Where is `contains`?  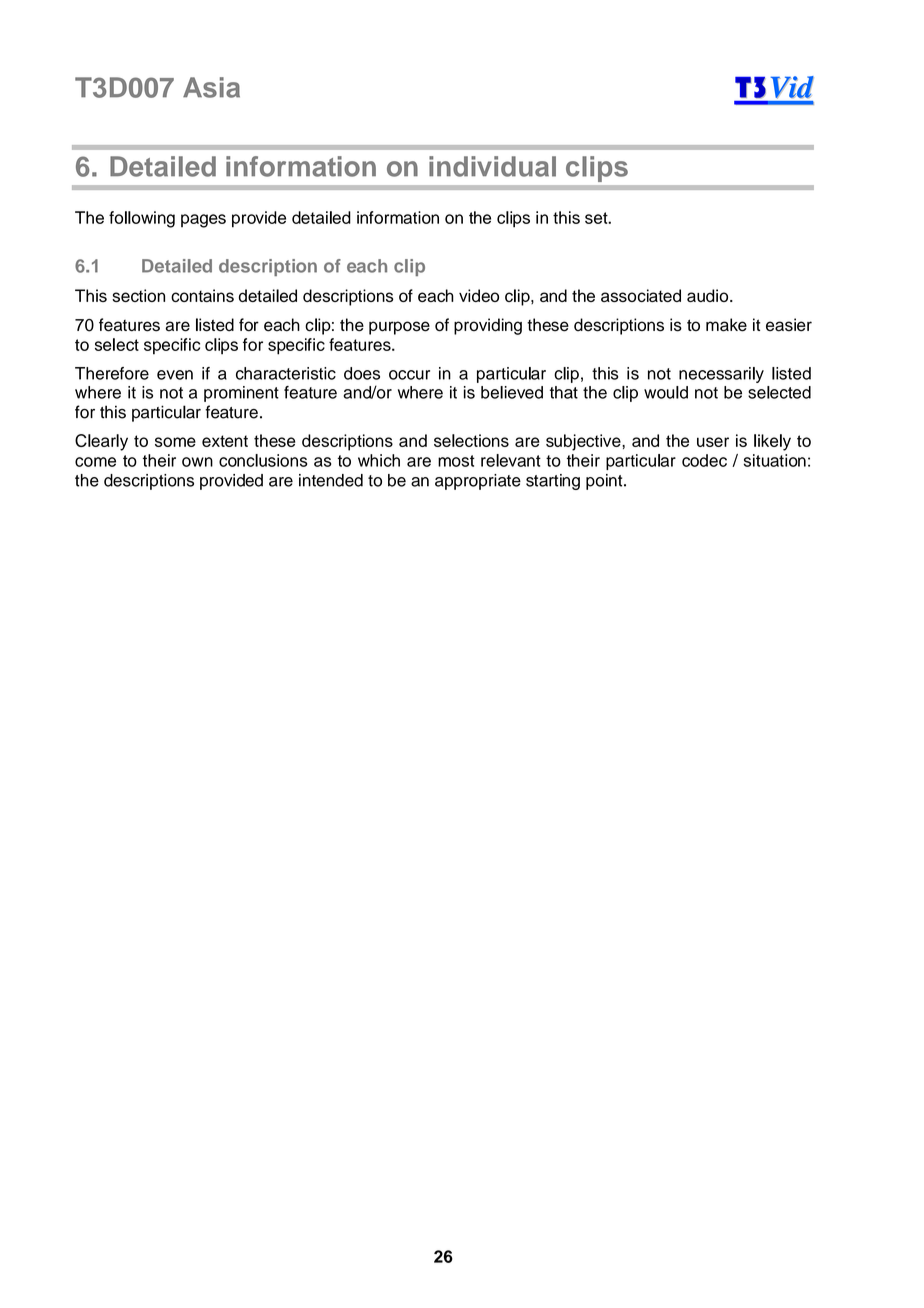 contains is located at coordinates (202, 295).
